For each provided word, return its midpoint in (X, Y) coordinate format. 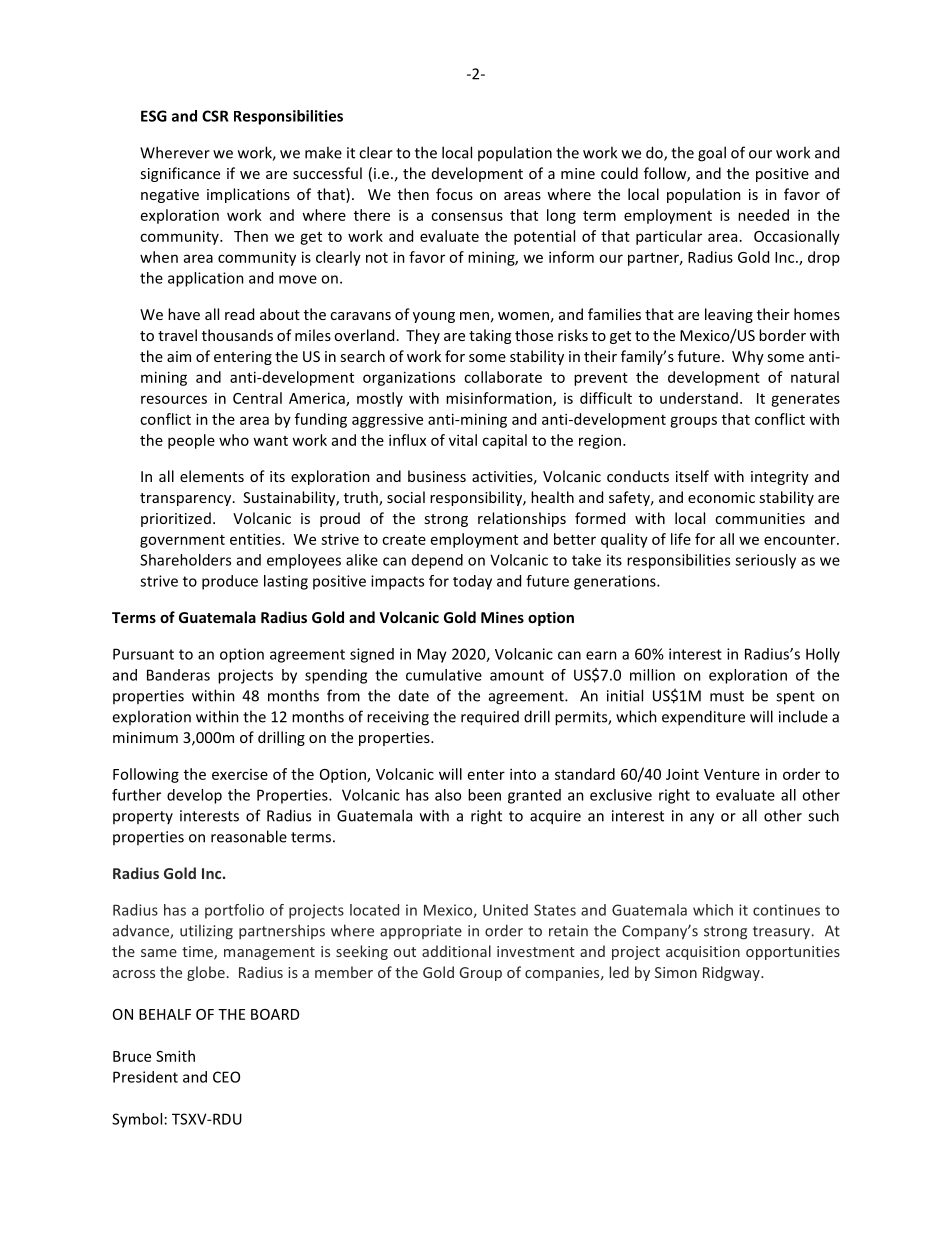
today (472, 582)
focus (454, 194)
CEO (226, 1077)
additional (456, 951)
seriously (765, 561)
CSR (215, 116)
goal (712, 154)
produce (230, 582)
